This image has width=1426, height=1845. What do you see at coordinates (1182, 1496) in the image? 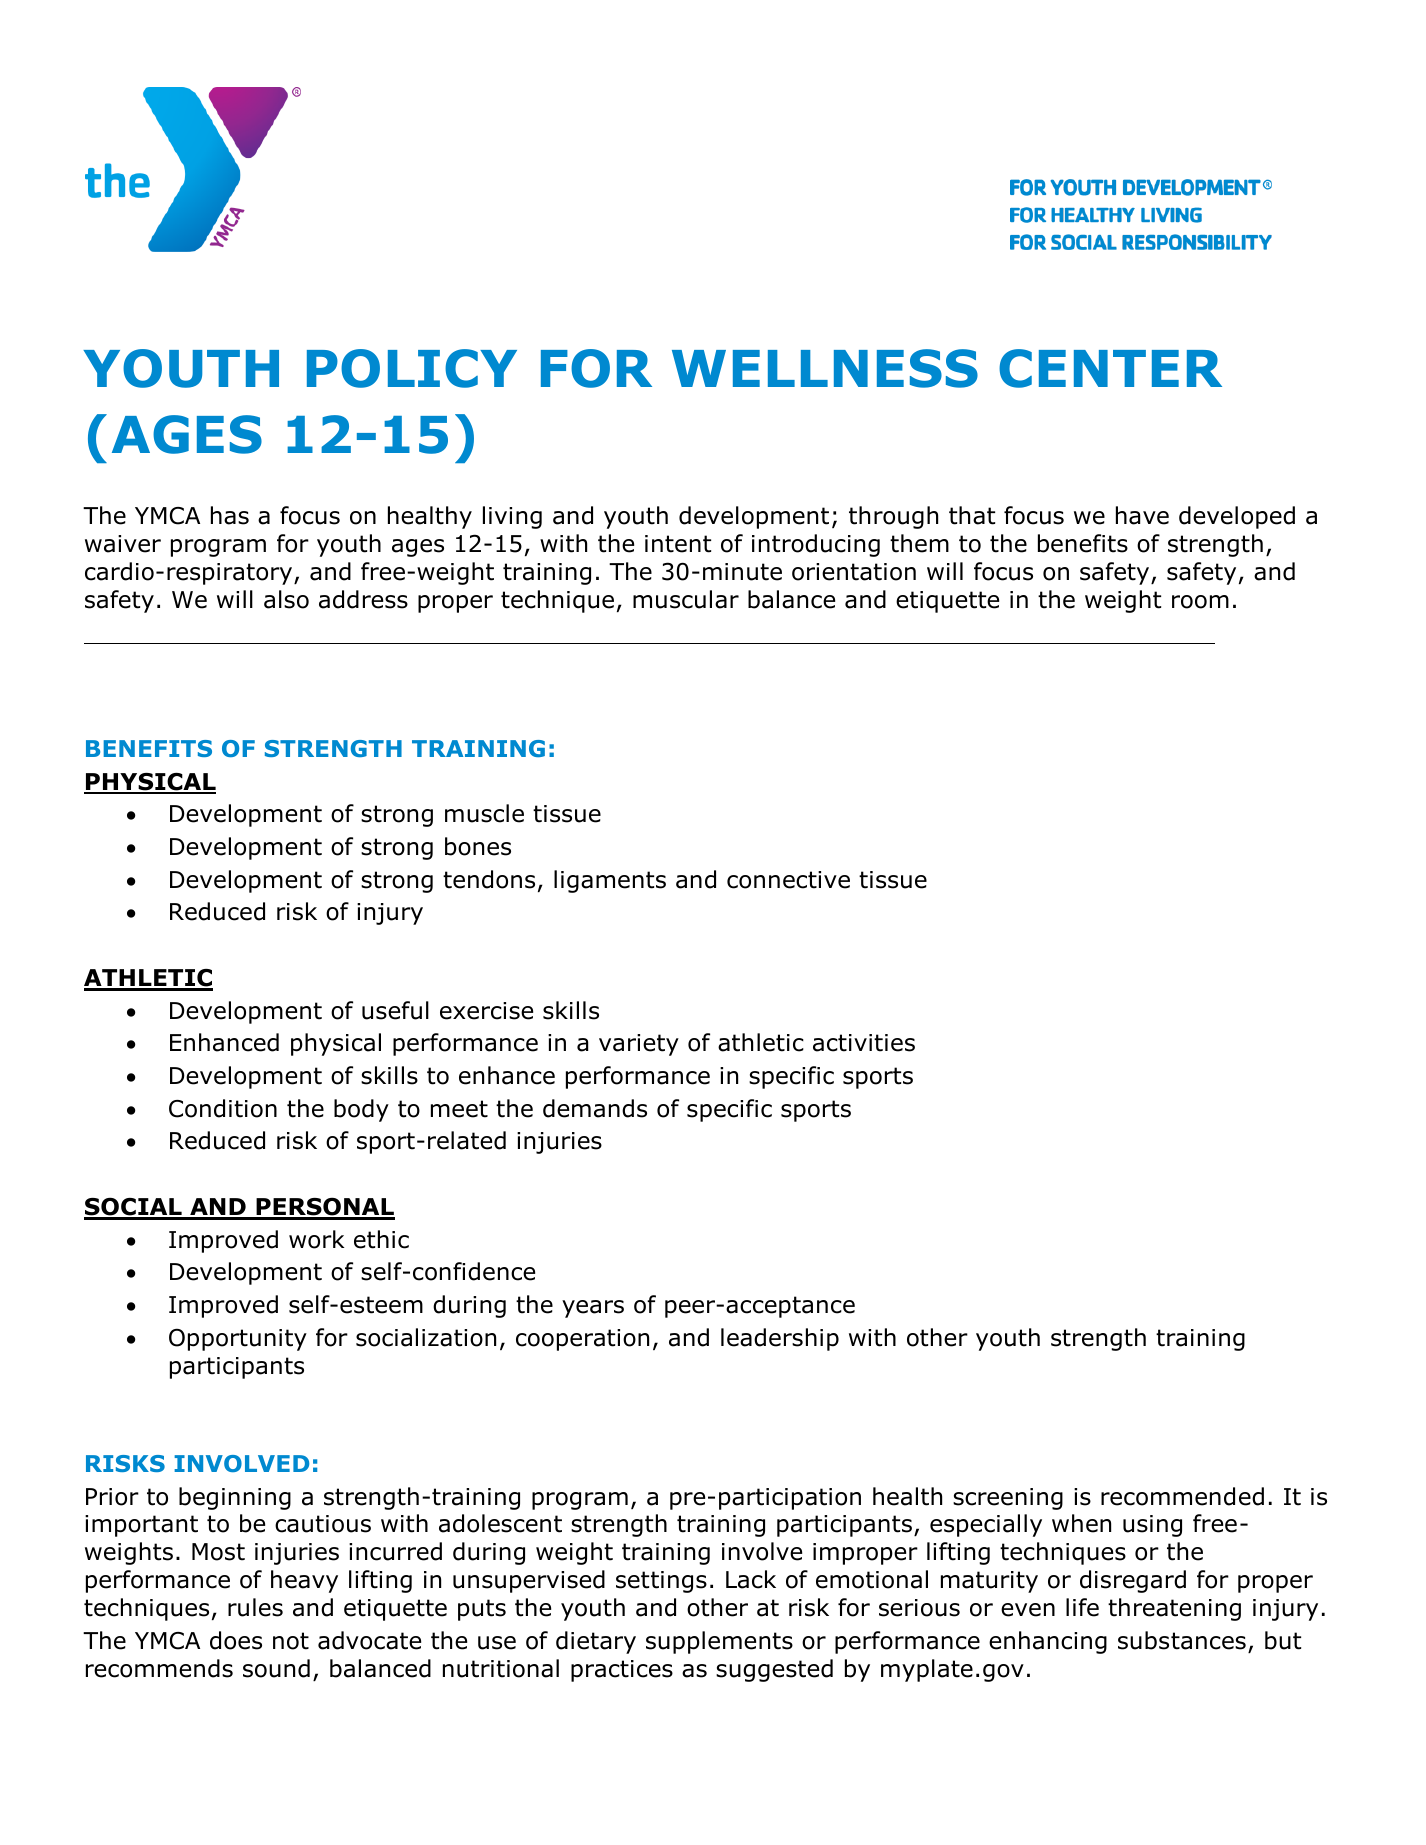
I see `recommended` at bounding box center [1182, 1496].
